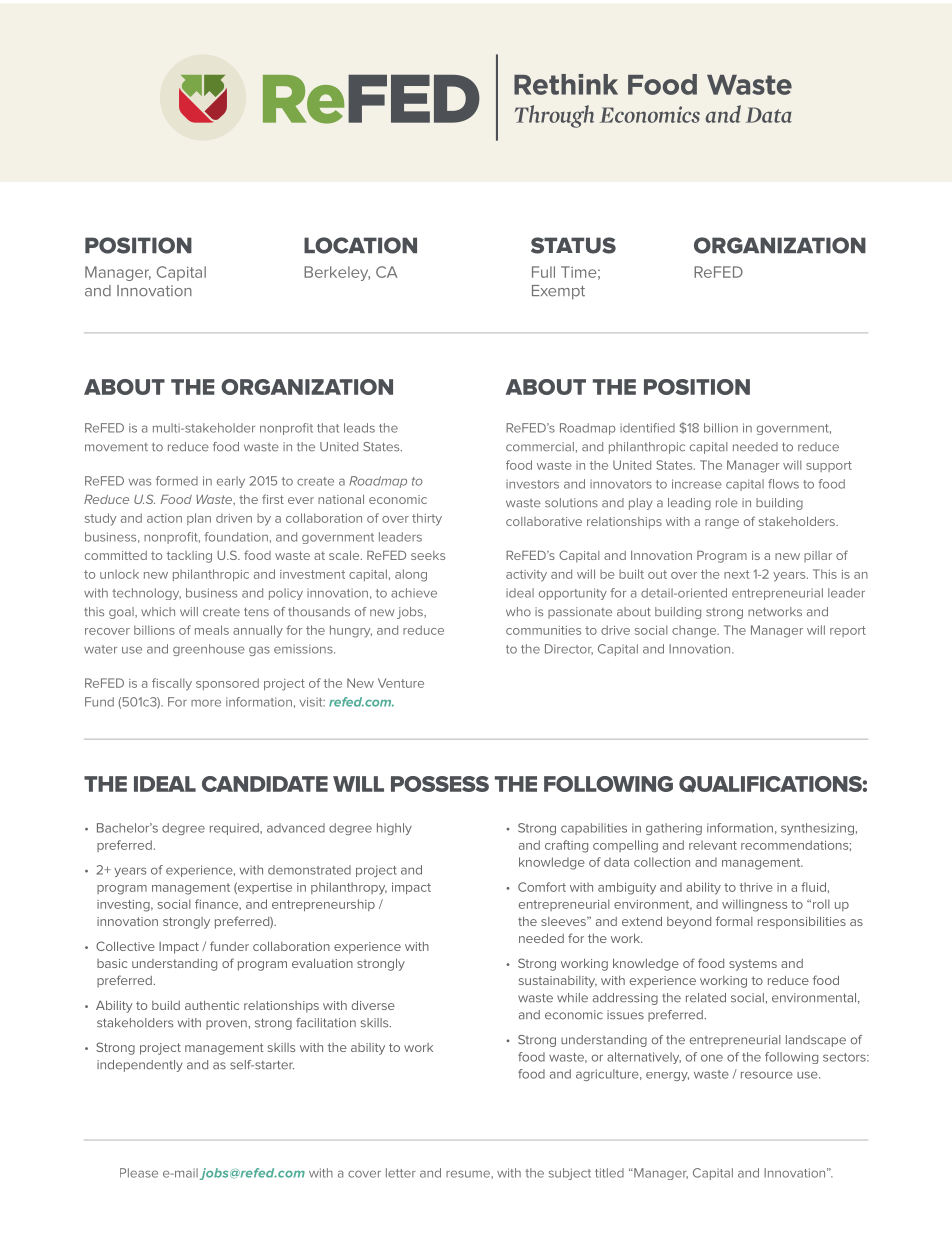 This document has width=952, height=1233. Describe the element at coordinates (469, 1174) in the document. I see `resume` at that location.
